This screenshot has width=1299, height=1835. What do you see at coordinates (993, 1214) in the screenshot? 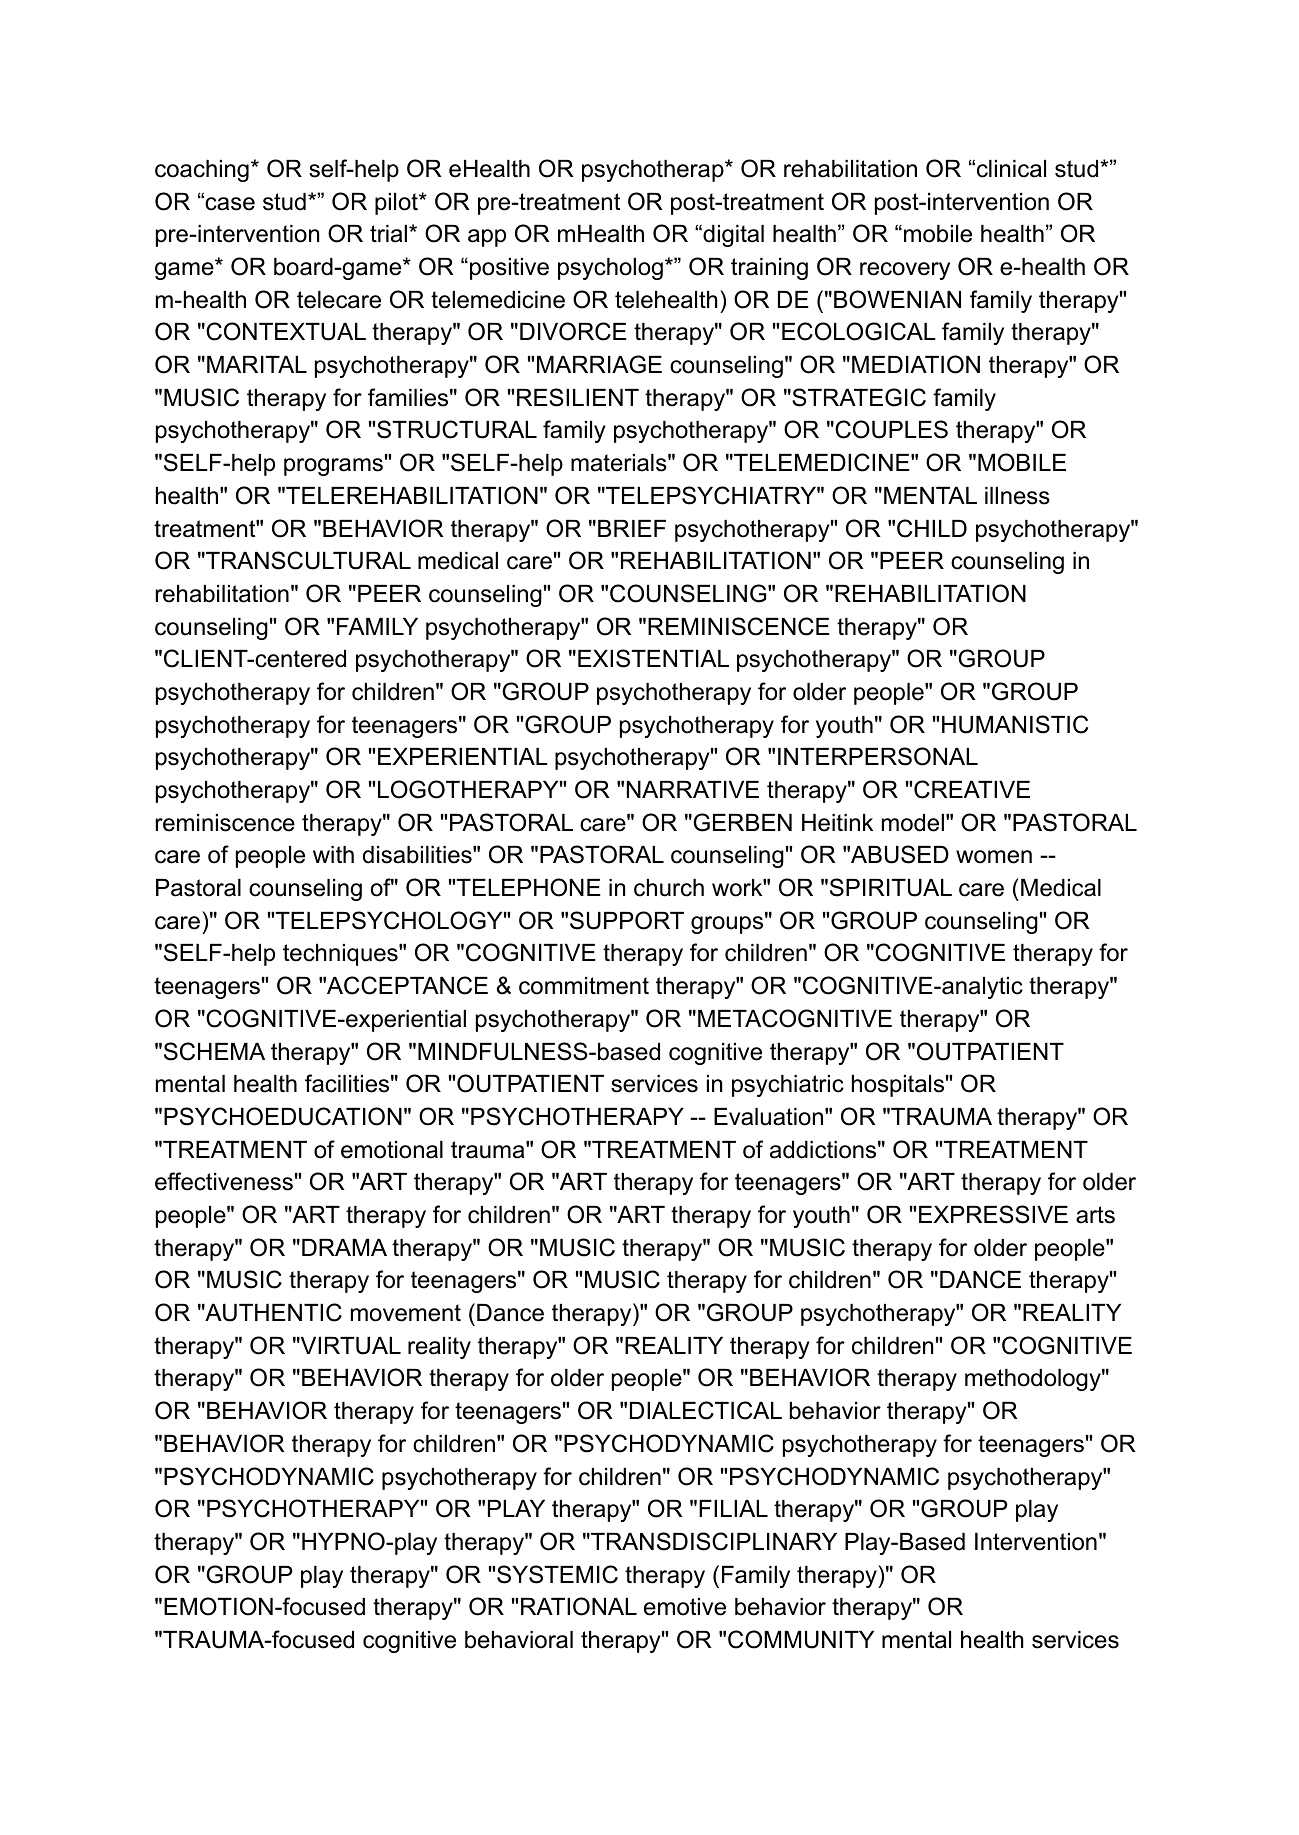
I see `EXPRESSIVE` at bounding box center [993, 1214].
